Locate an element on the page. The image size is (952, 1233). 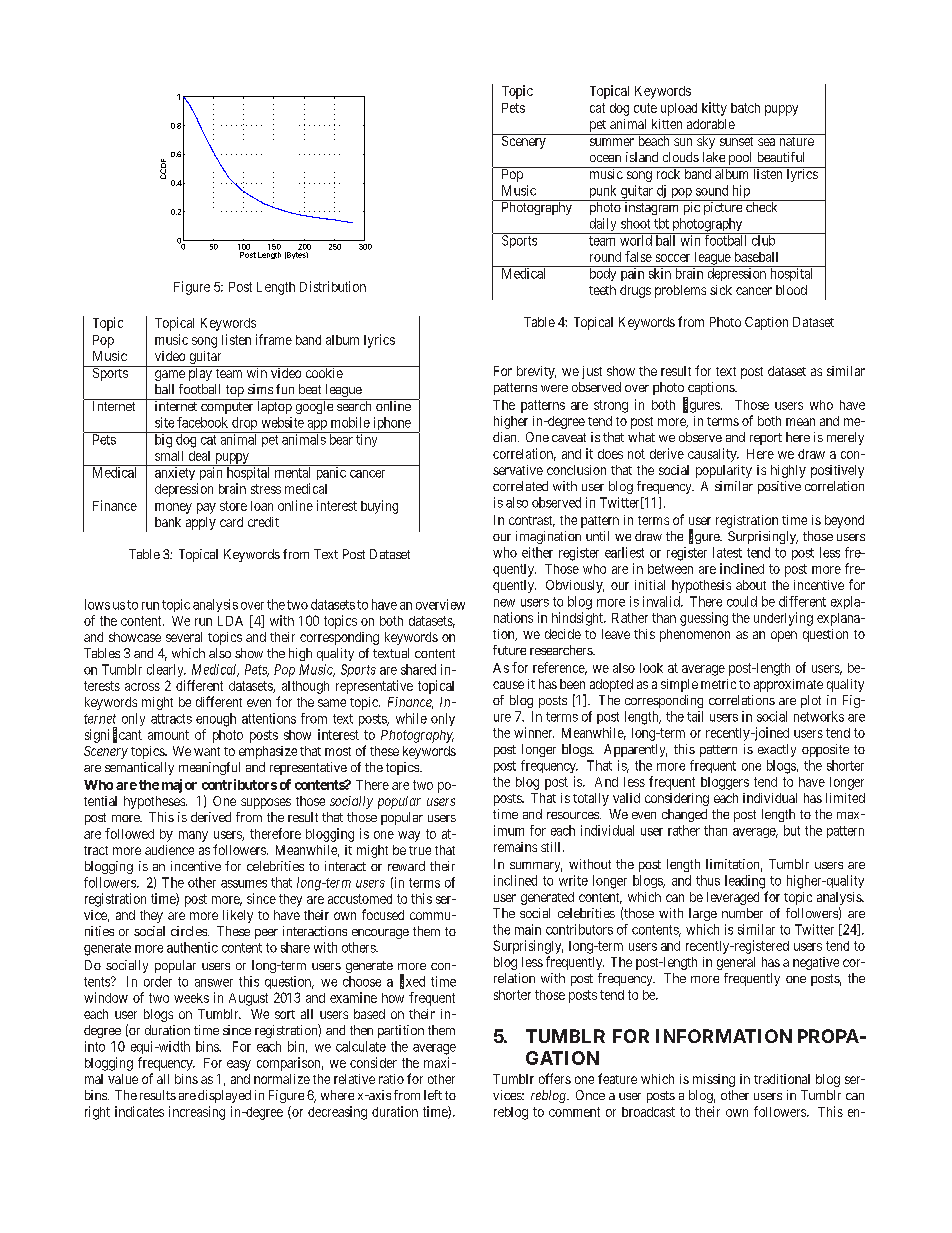
pool is located at coordinates (740, 160).
